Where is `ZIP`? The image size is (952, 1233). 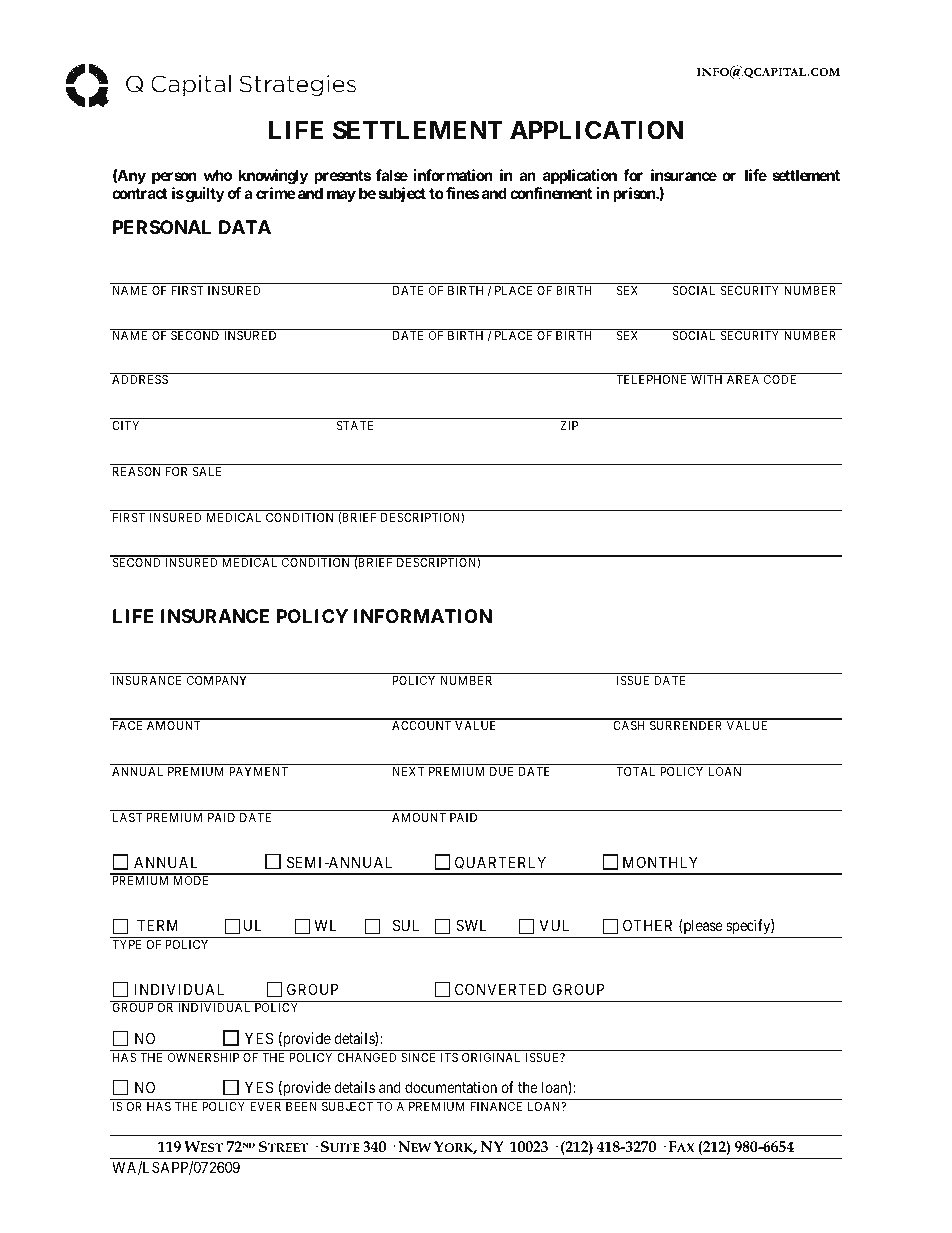
ZIP is located at coordinates (569, 425).
